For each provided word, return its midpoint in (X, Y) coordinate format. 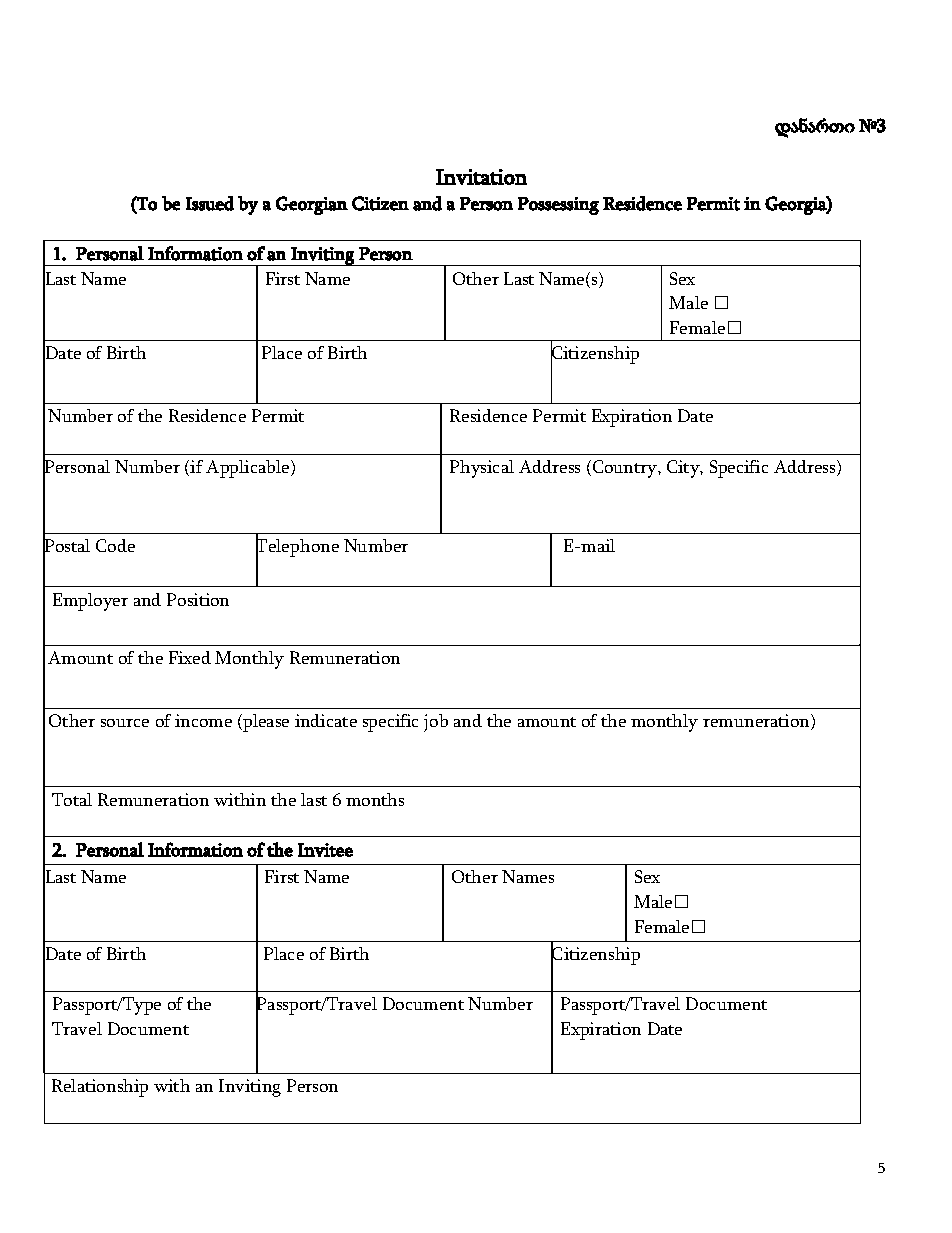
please (265, 723)
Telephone (297, 548)
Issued (210, 203)
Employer (90, 602)
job (436, 723)
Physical (482, 469)
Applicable (249, 469)
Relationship (100, 1088)
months (375, 799)
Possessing (558, 206)
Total (72, 799)
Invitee (325, 850)
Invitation (481, 177)
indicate (326, 720)
